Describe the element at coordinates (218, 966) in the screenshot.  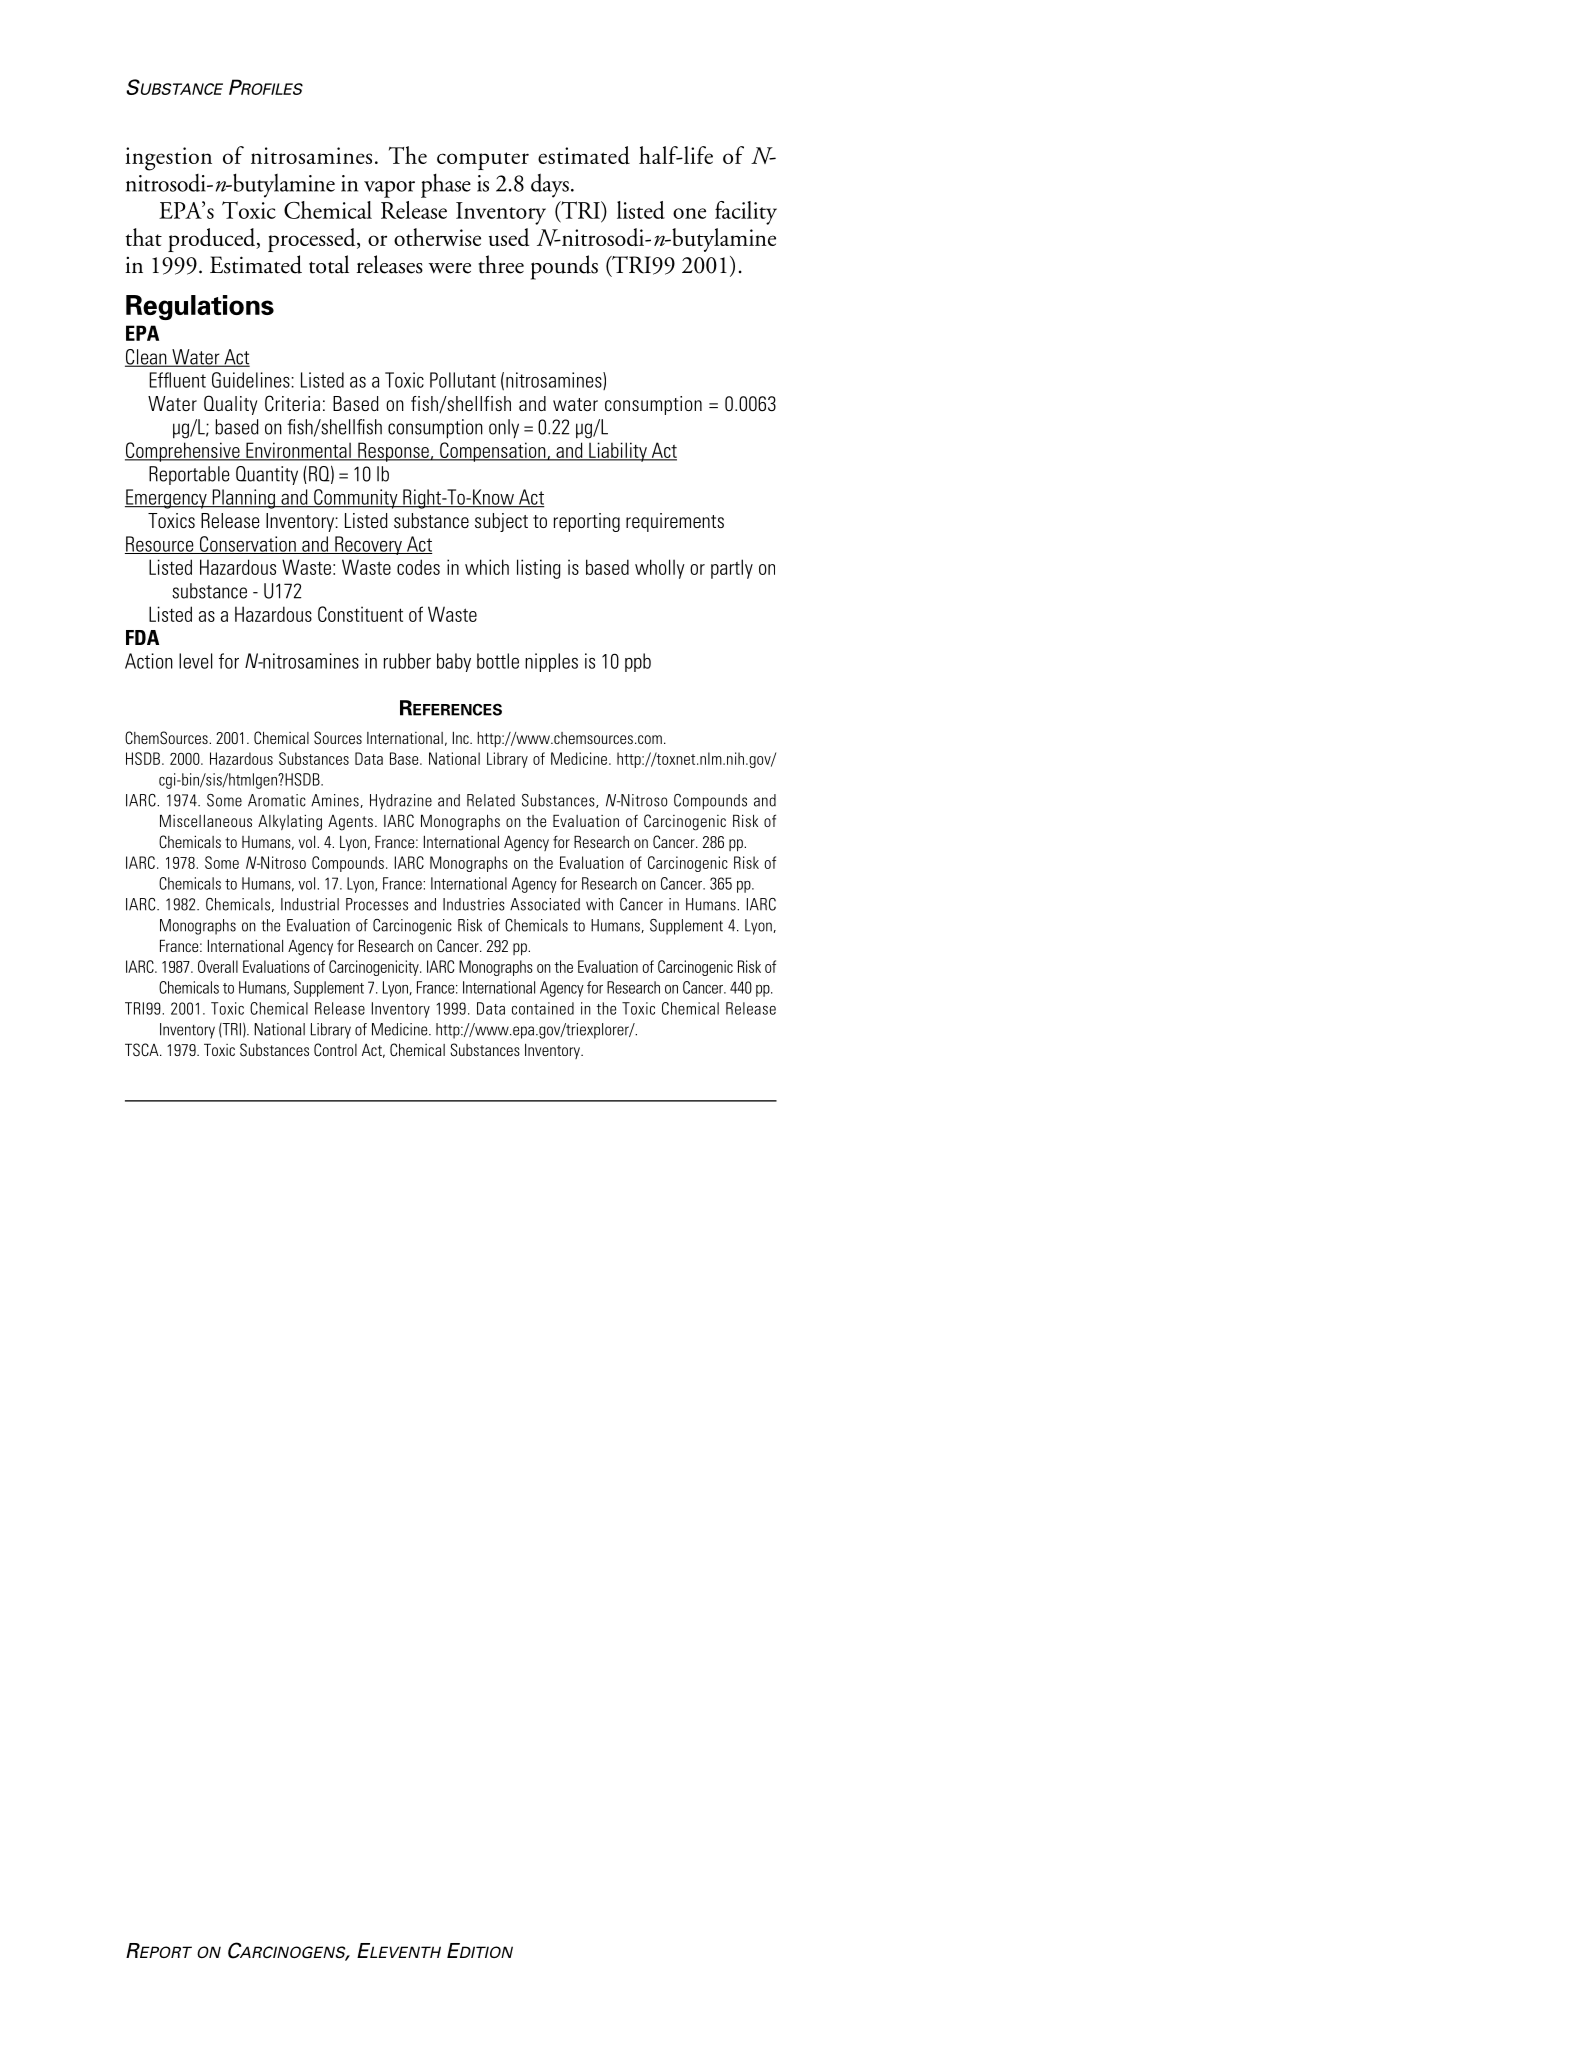
I see `Overall` at that location.
